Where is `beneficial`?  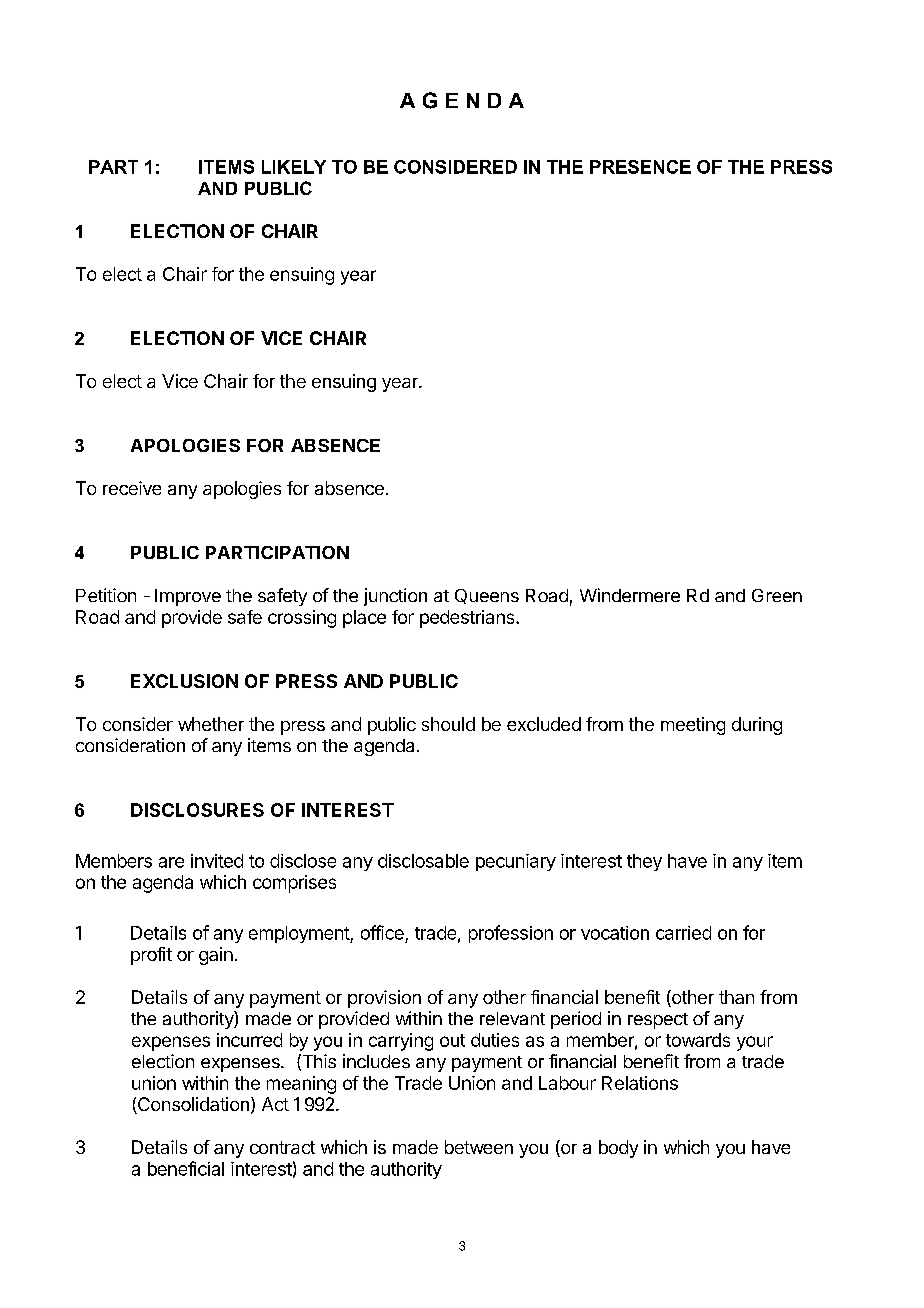 beneficial is located at coordinates (186, 1168).
